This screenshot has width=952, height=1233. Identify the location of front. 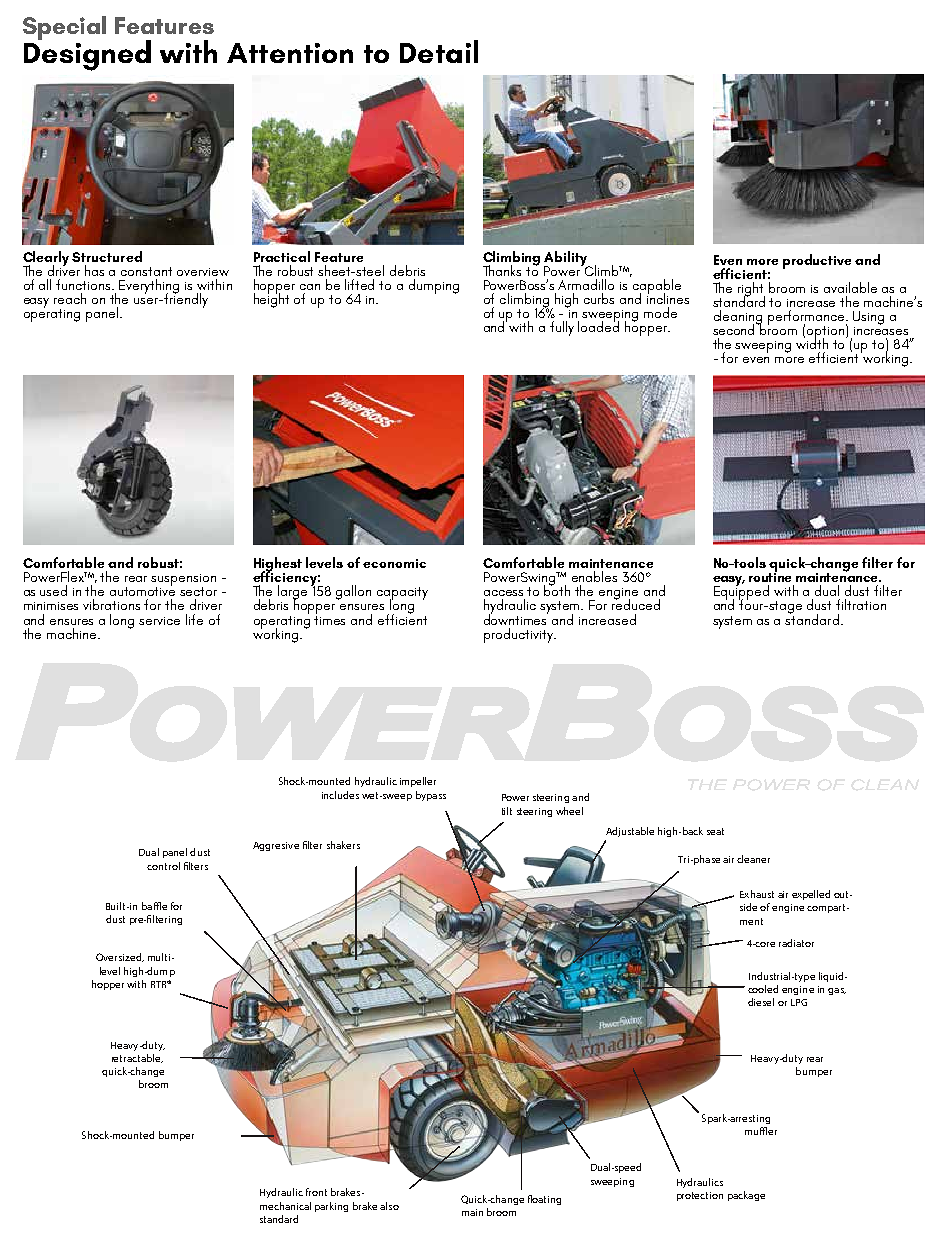
(316, 1192).
